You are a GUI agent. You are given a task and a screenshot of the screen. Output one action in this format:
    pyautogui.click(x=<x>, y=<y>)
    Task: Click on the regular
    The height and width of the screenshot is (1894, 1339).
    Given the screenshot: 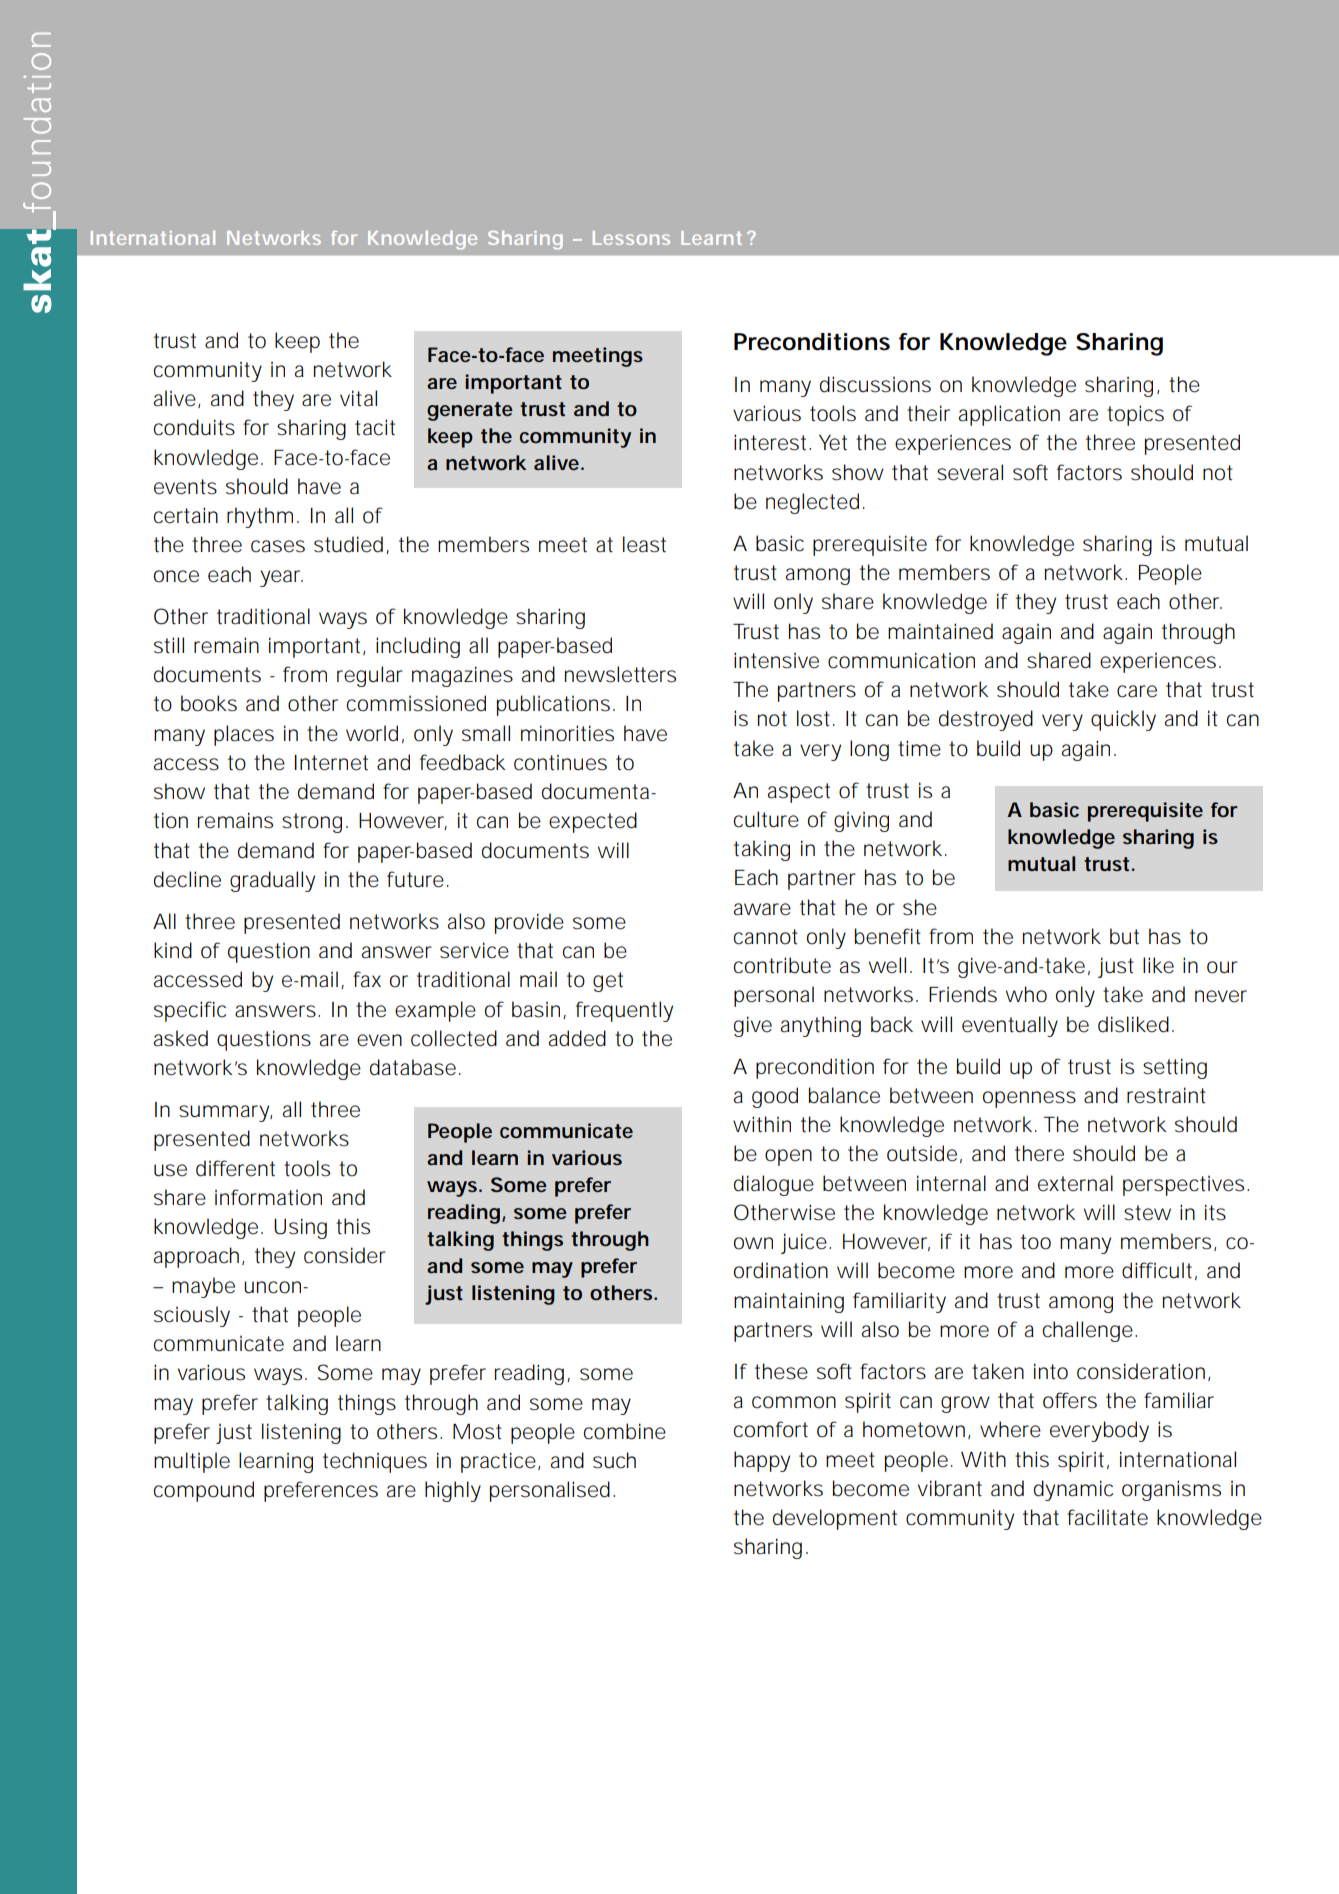 What is the action you would take?
    pyautogui.click(x=370, y=676)
